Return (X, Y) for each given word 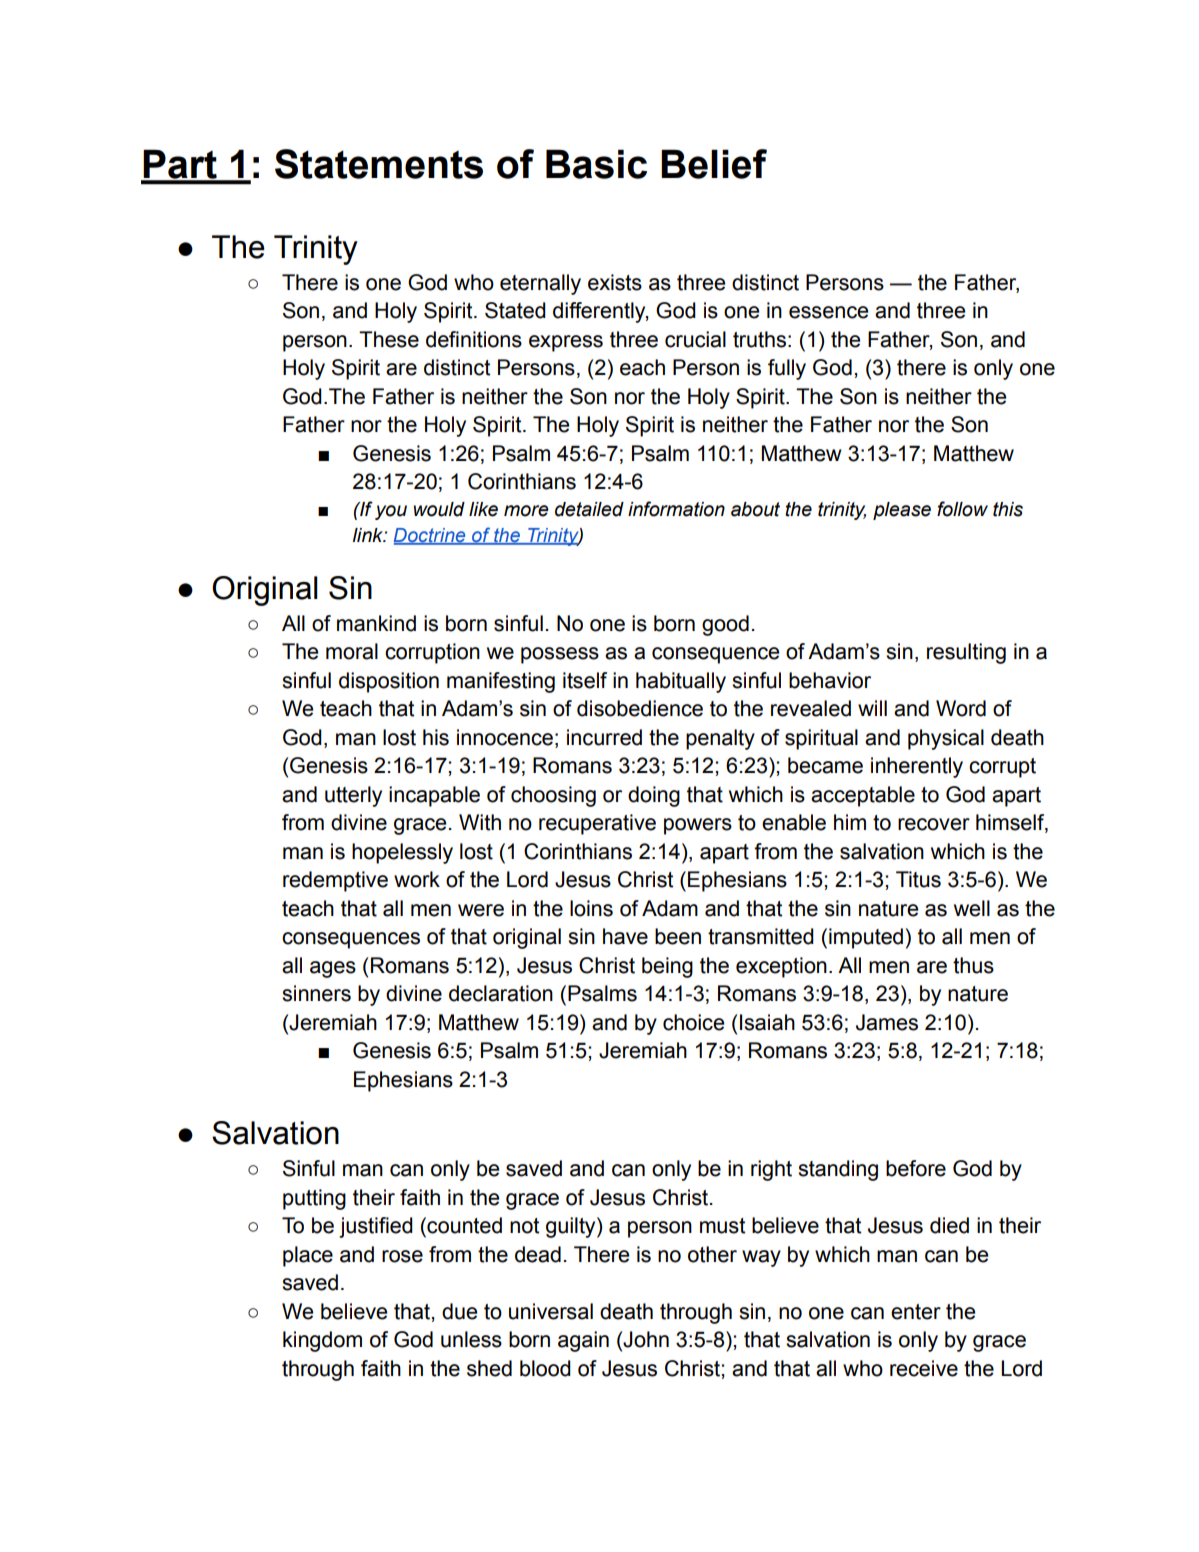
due (459, 1311)
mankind (376, 623)
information (676, 509)
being (667, 967)
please (902, 511)
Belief (714, 164)
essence (828, 312)
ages (333, 969)
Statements (379, 164)
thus (973, 965)
